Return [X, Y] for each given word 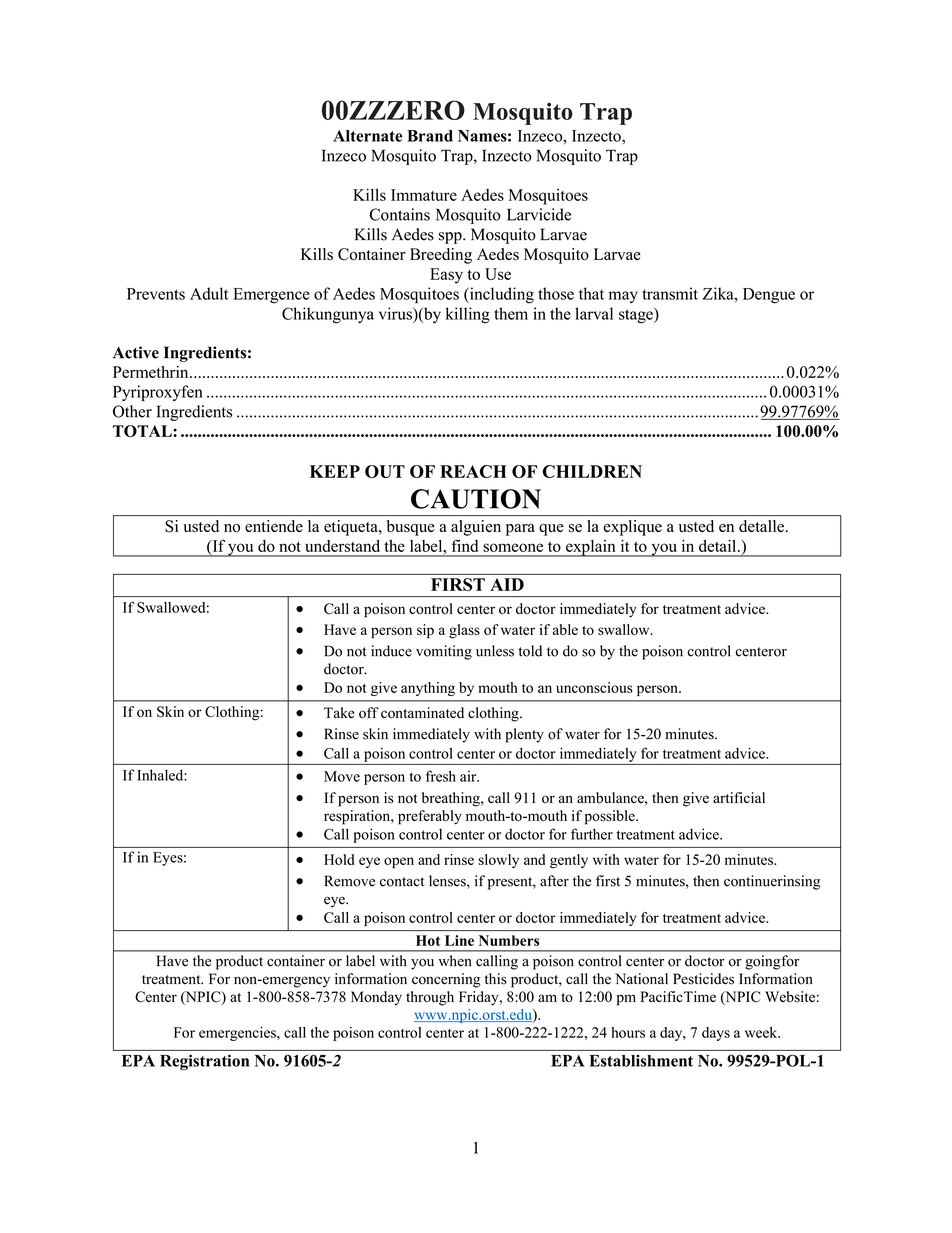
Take [339, 712]
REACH [473, 471]
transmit [670, 293]
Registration [204, 1062]
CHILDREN [592, 471]
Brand [430, 136]
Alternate [367, 136]
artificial [739, 797]
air [469, 776]
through [430, 998]
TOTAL [143, 431]
